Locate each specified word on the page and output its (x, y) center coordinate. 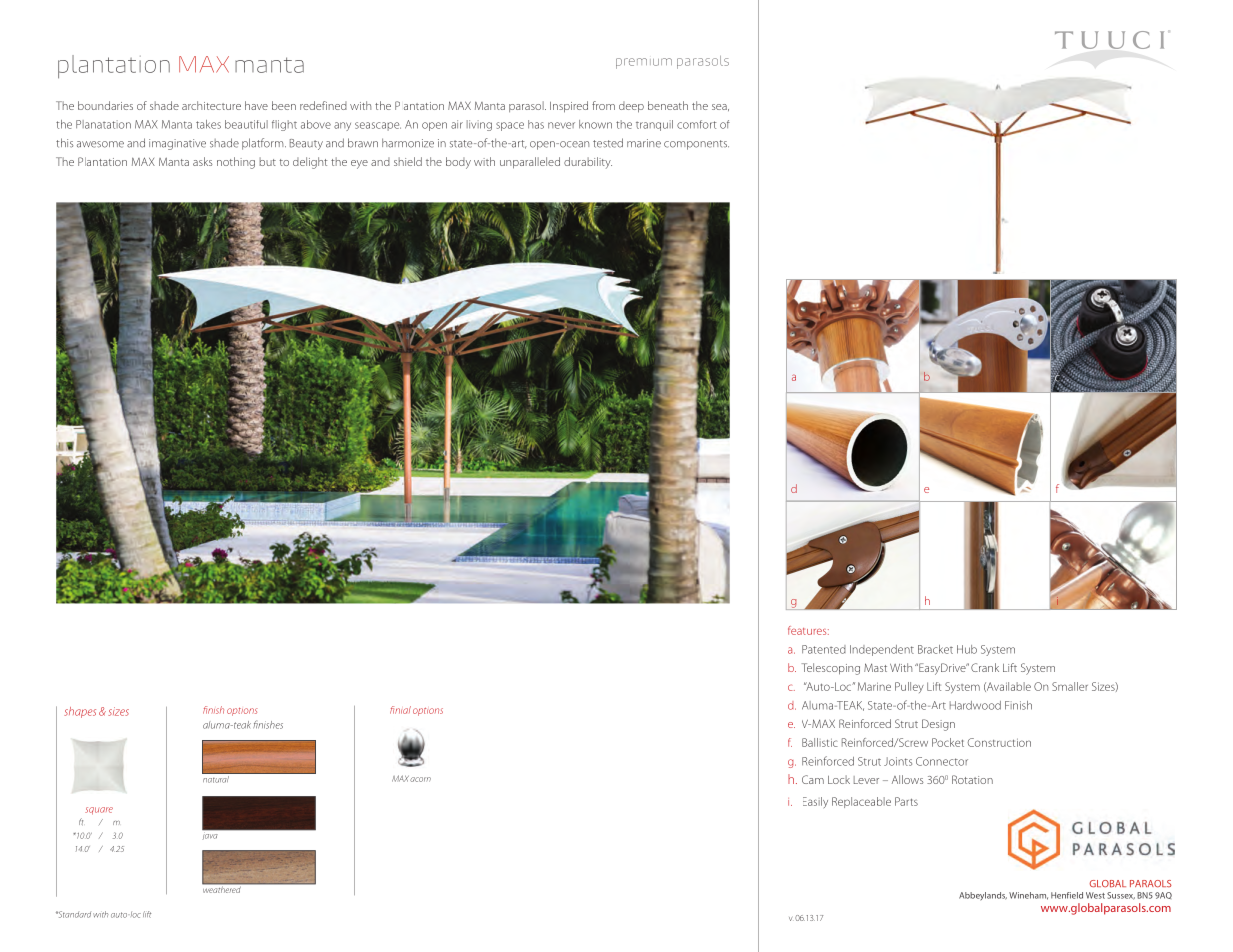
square (99, 811)
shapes (80, 712)
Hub (967, 649)
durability (588, 163)
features (808, 630)
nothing (236, 163)
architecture (211, 105)
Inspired (569, 107)
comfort (696, 124)
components (696, 145)
